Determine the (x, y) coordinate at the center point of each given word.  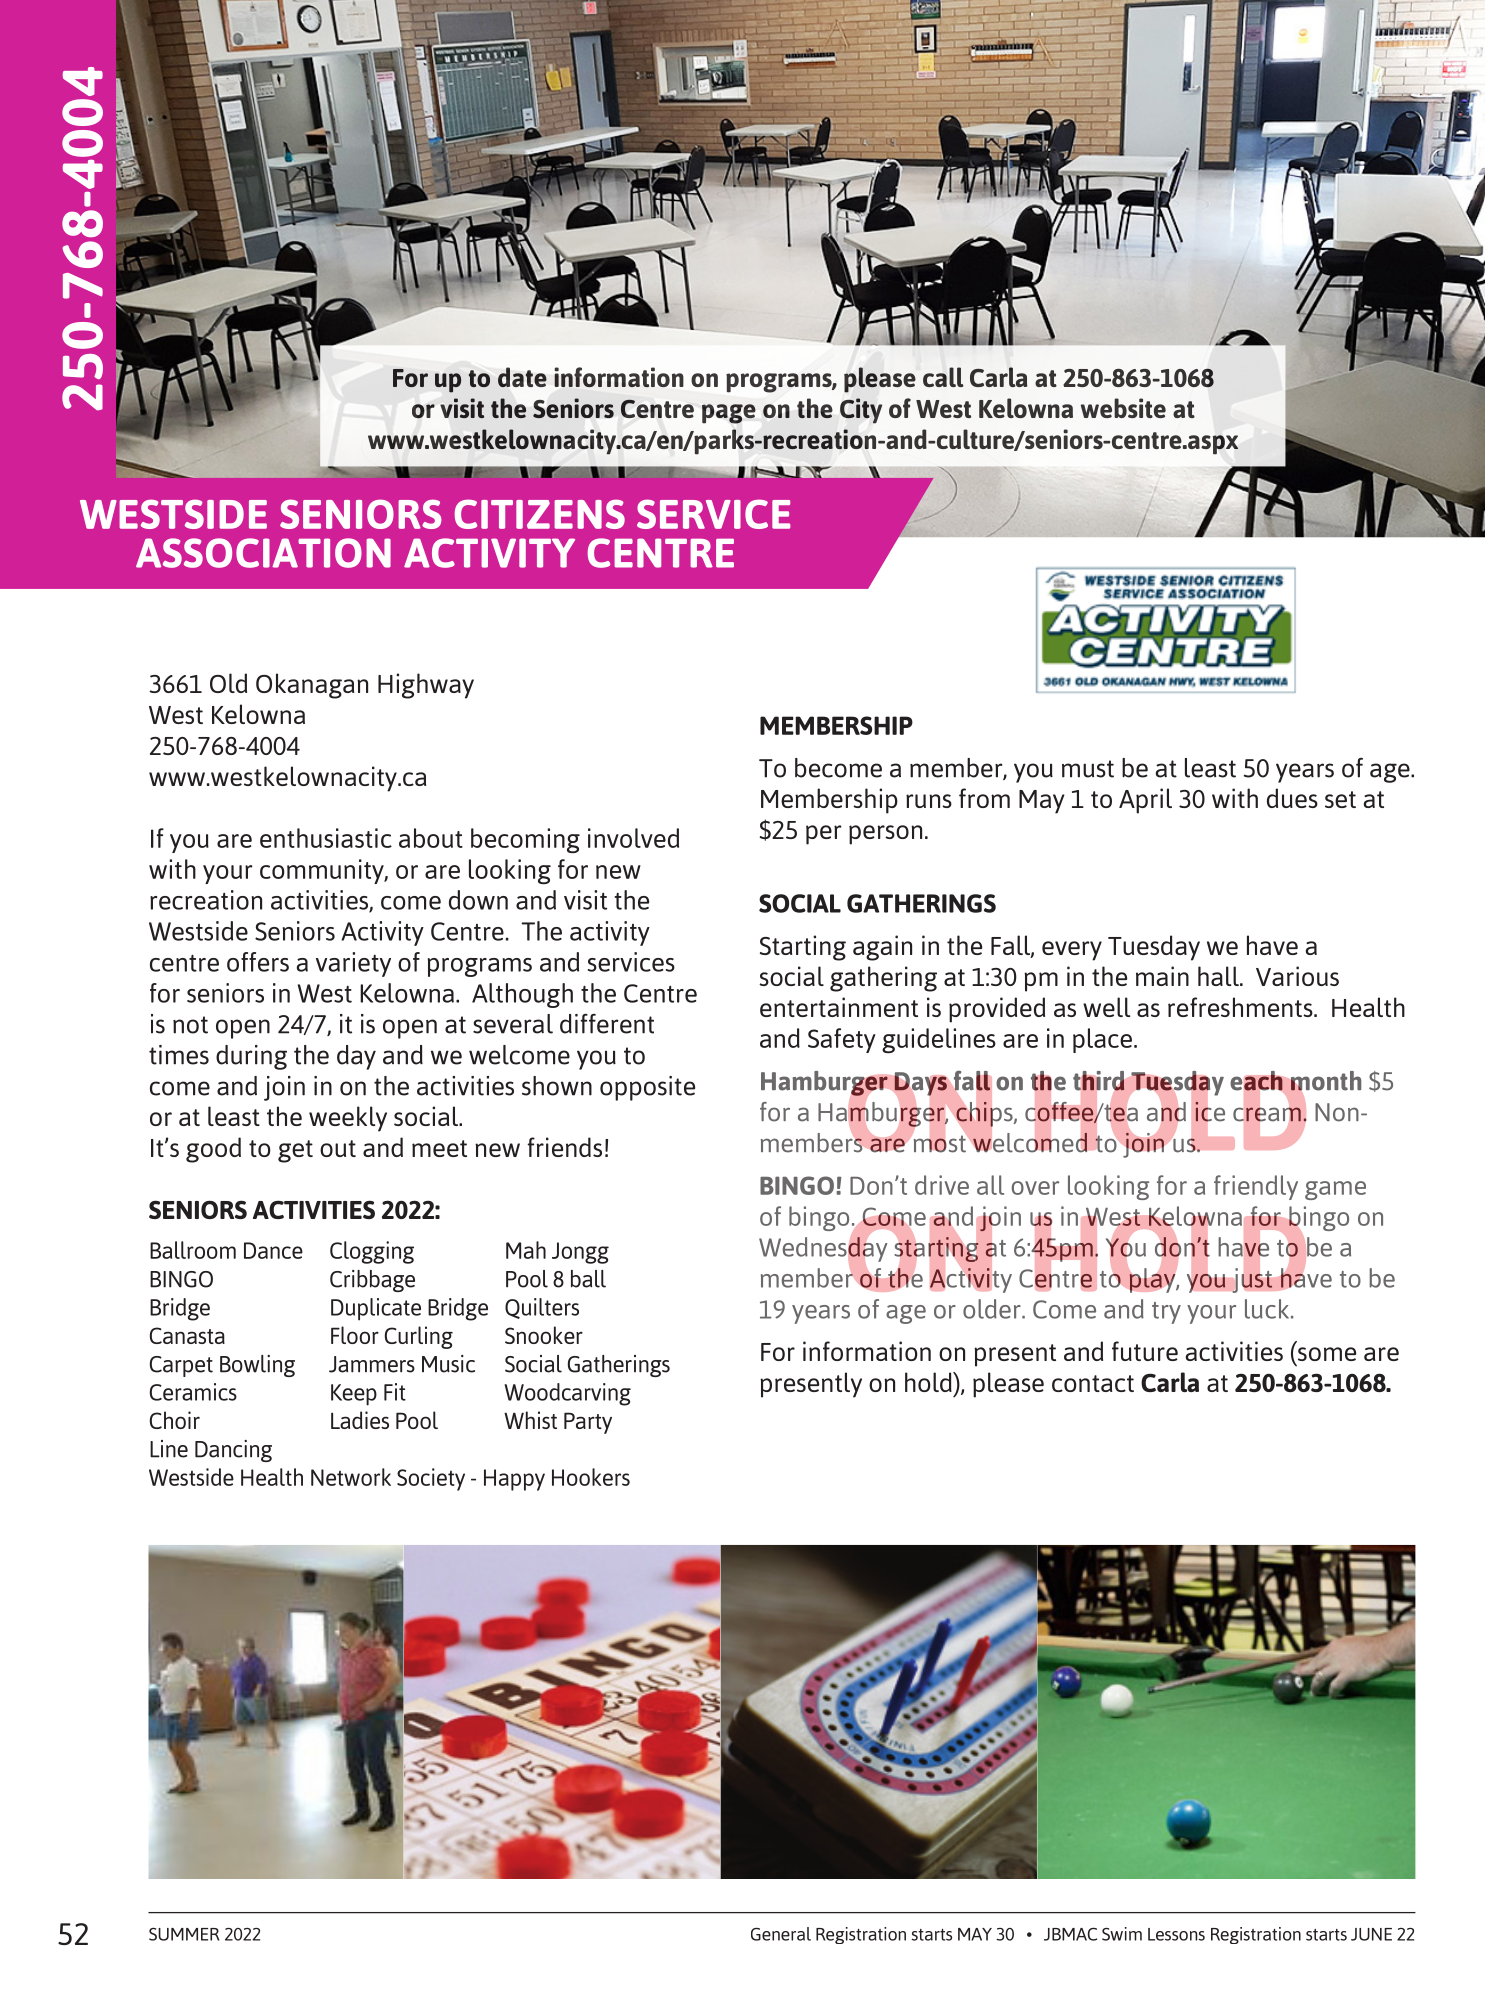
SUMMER (184, 1934)
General (781, 1934)
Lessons (1176, 1934)
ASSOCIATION (263, 553)
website (1123, 408)
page (729, 414)
